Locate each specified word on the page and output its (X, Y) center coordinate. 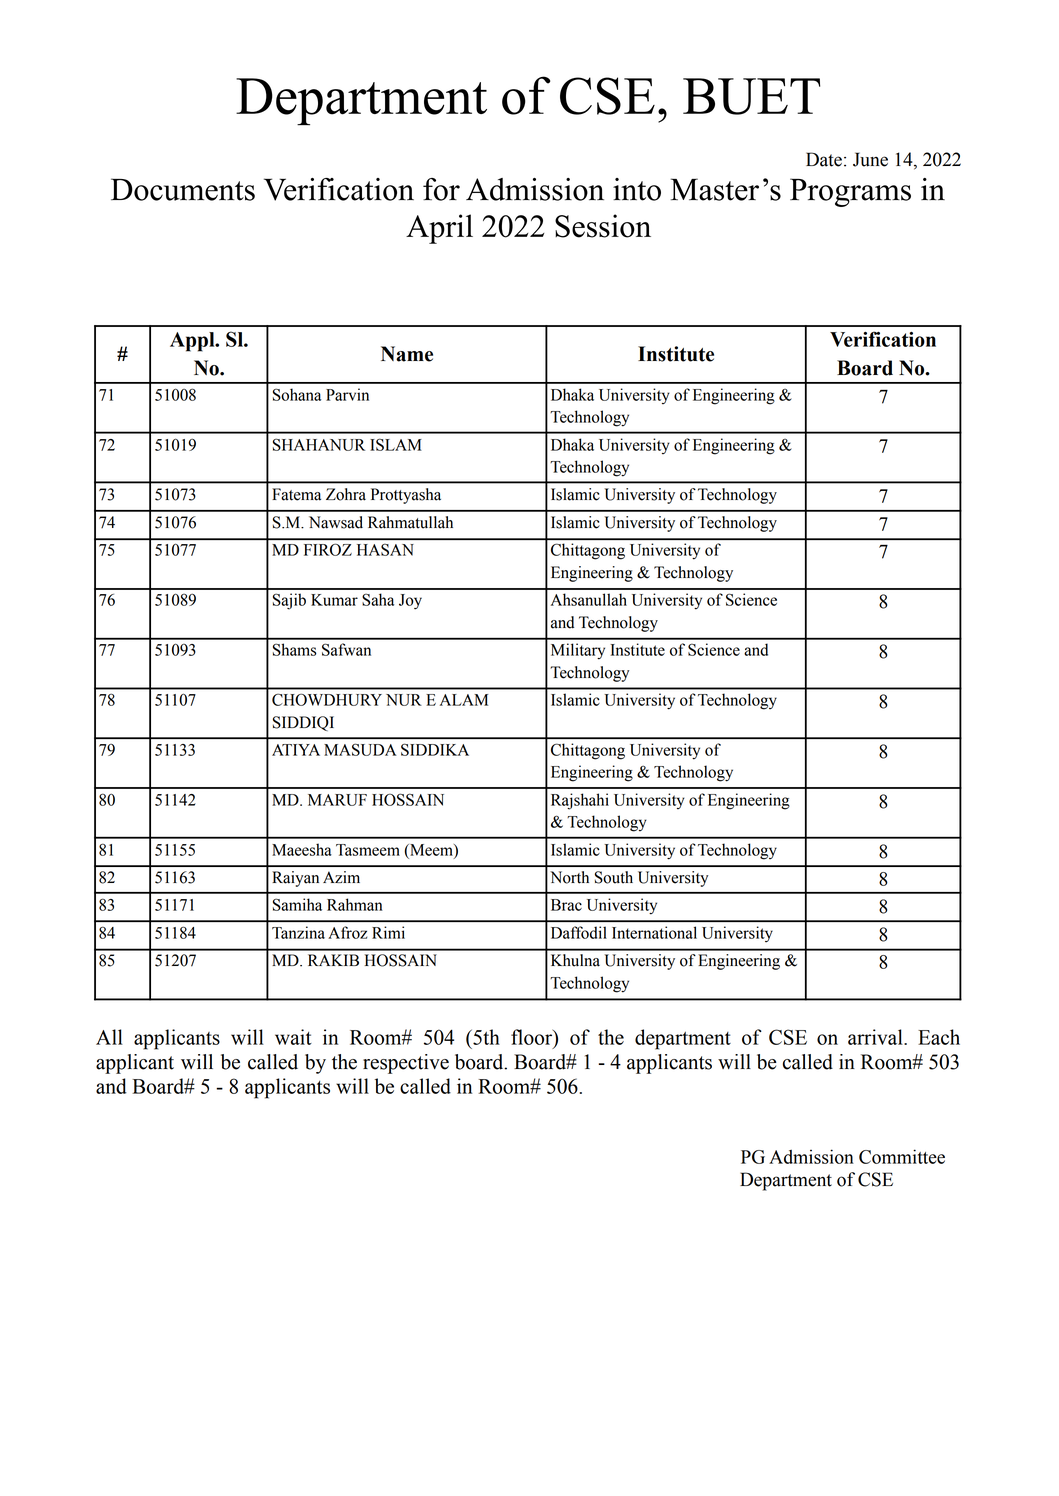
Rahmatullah (410, 522)
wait (293, 1037)
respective (406, 1064)
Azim (341, 877)
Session (603, 226)
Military (578, 651)
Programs (850, 192)
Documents (183, 189)
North (569, 877)
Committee (902, 1156)
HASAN (385, 550)
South (614, 877)
